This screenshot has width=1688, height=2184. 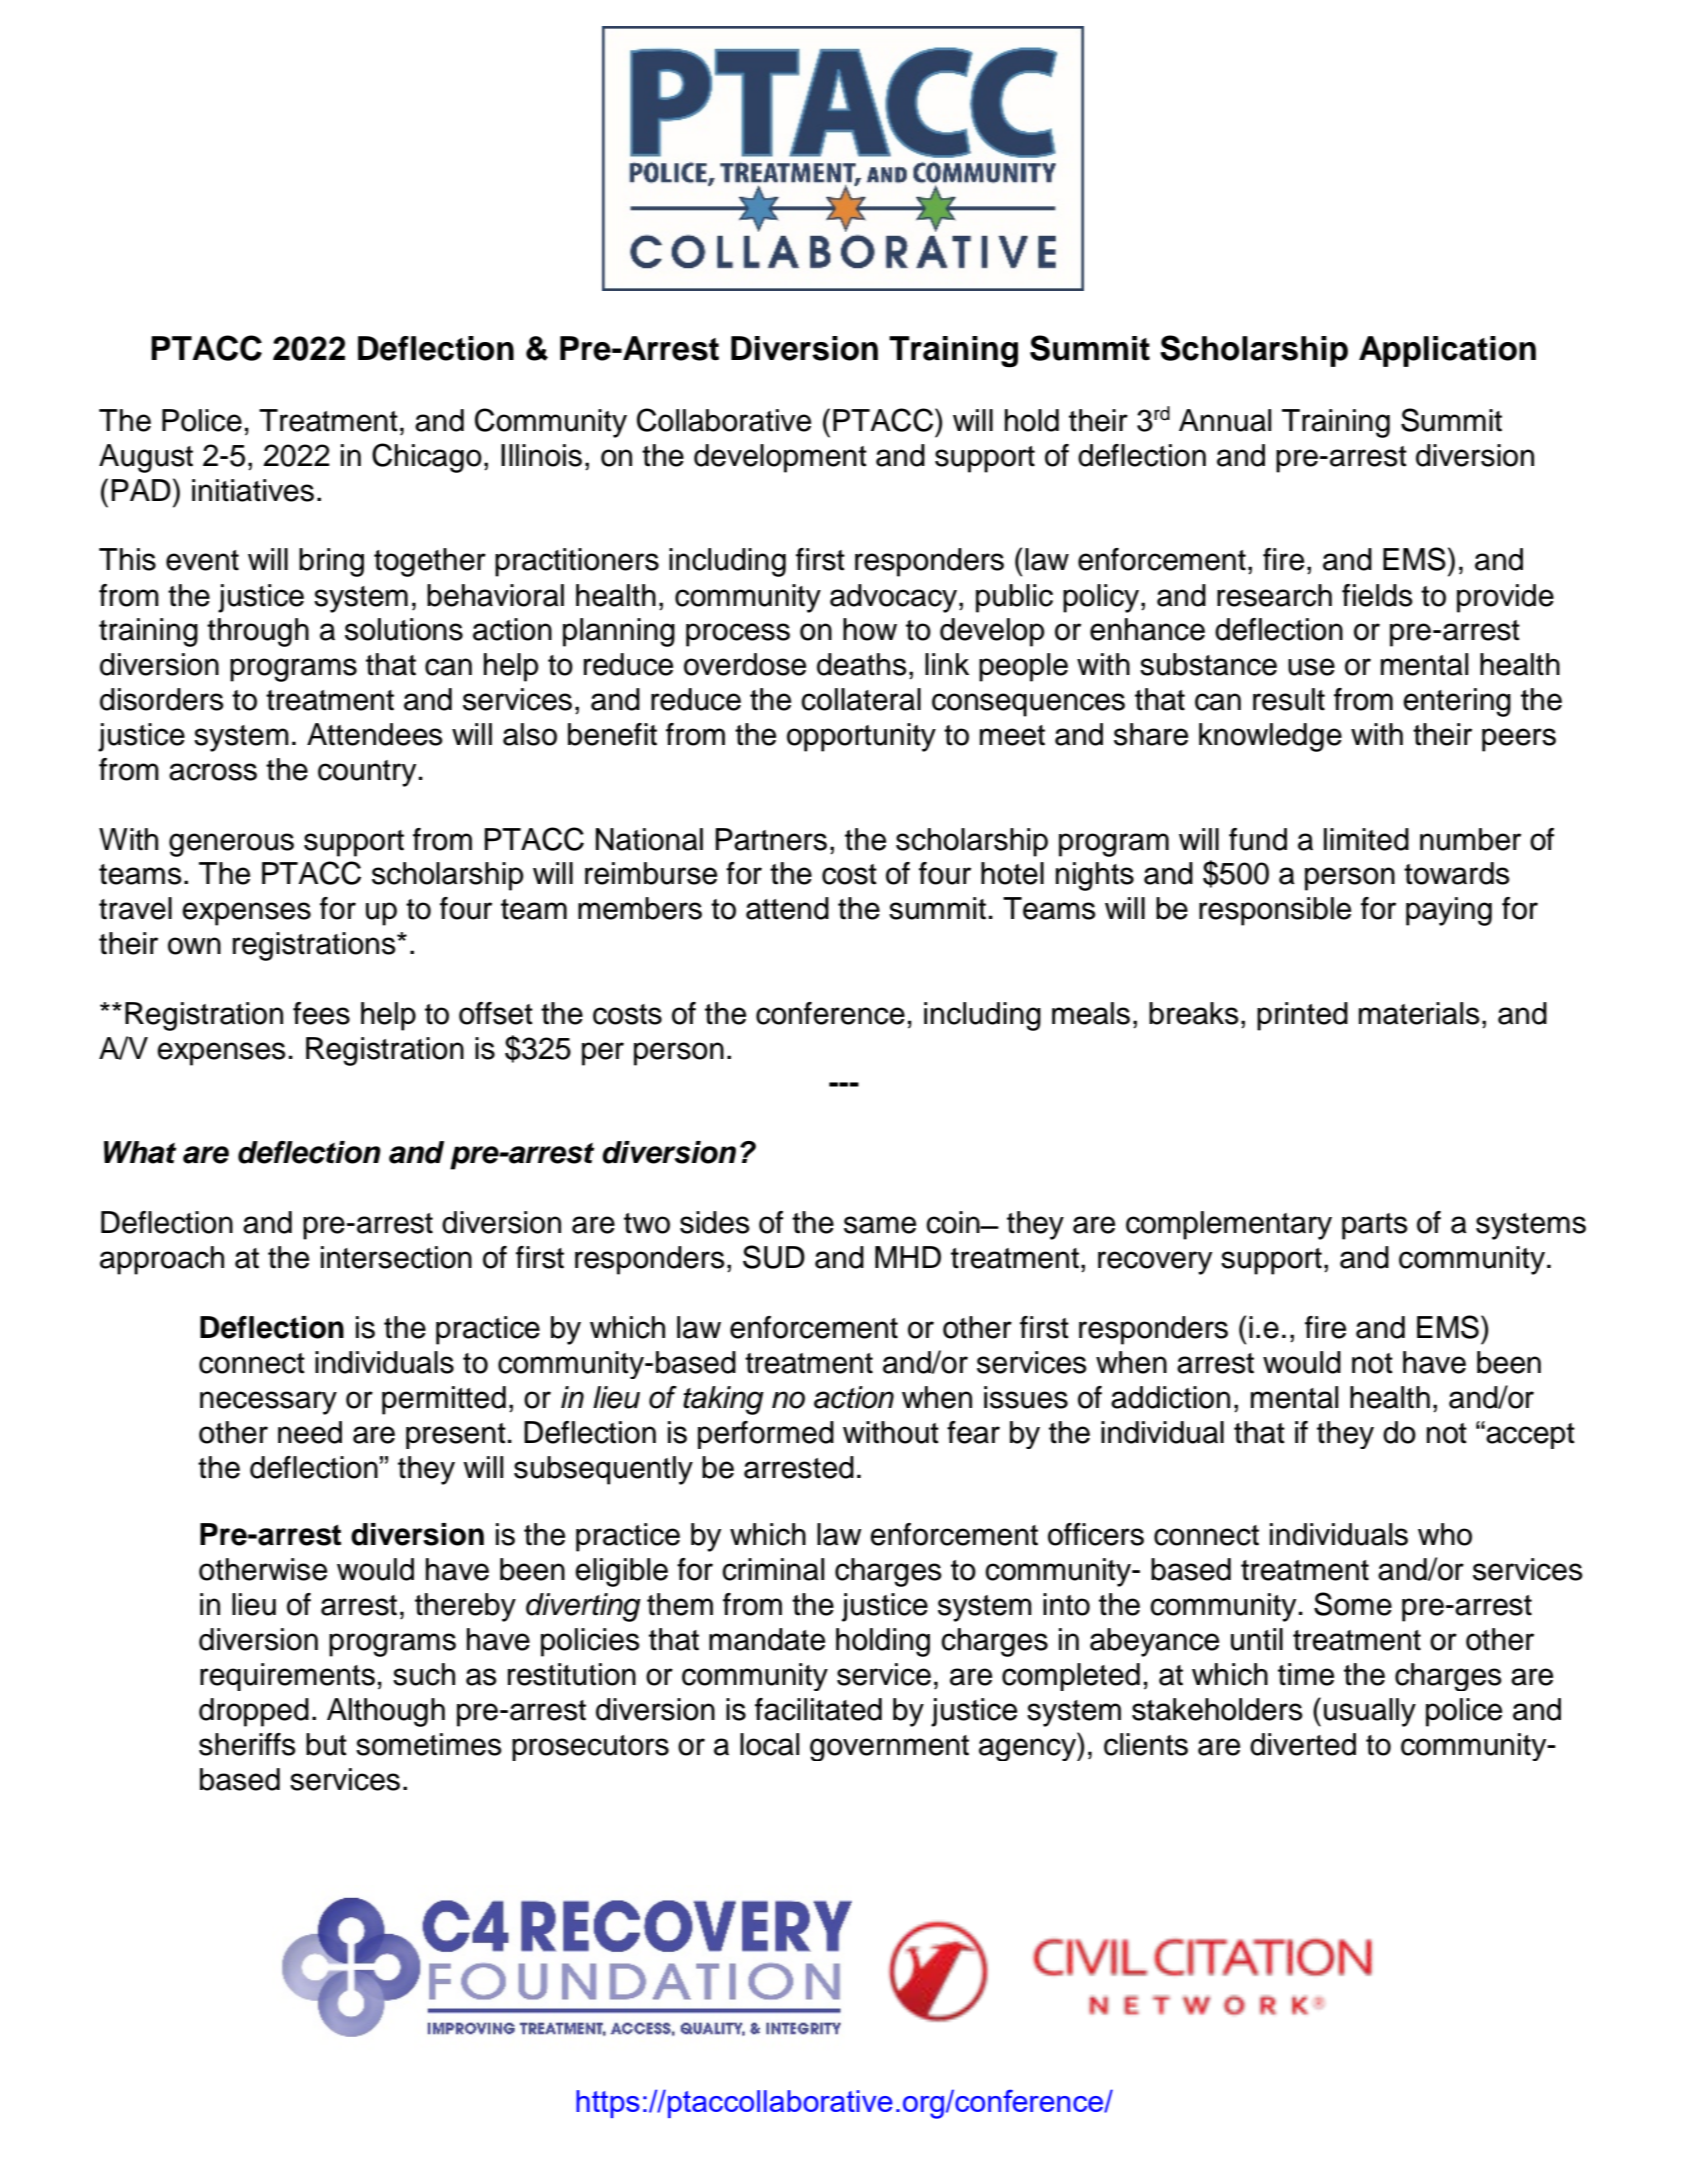 I want to click on parts, so click(x=1375, y=1226).
